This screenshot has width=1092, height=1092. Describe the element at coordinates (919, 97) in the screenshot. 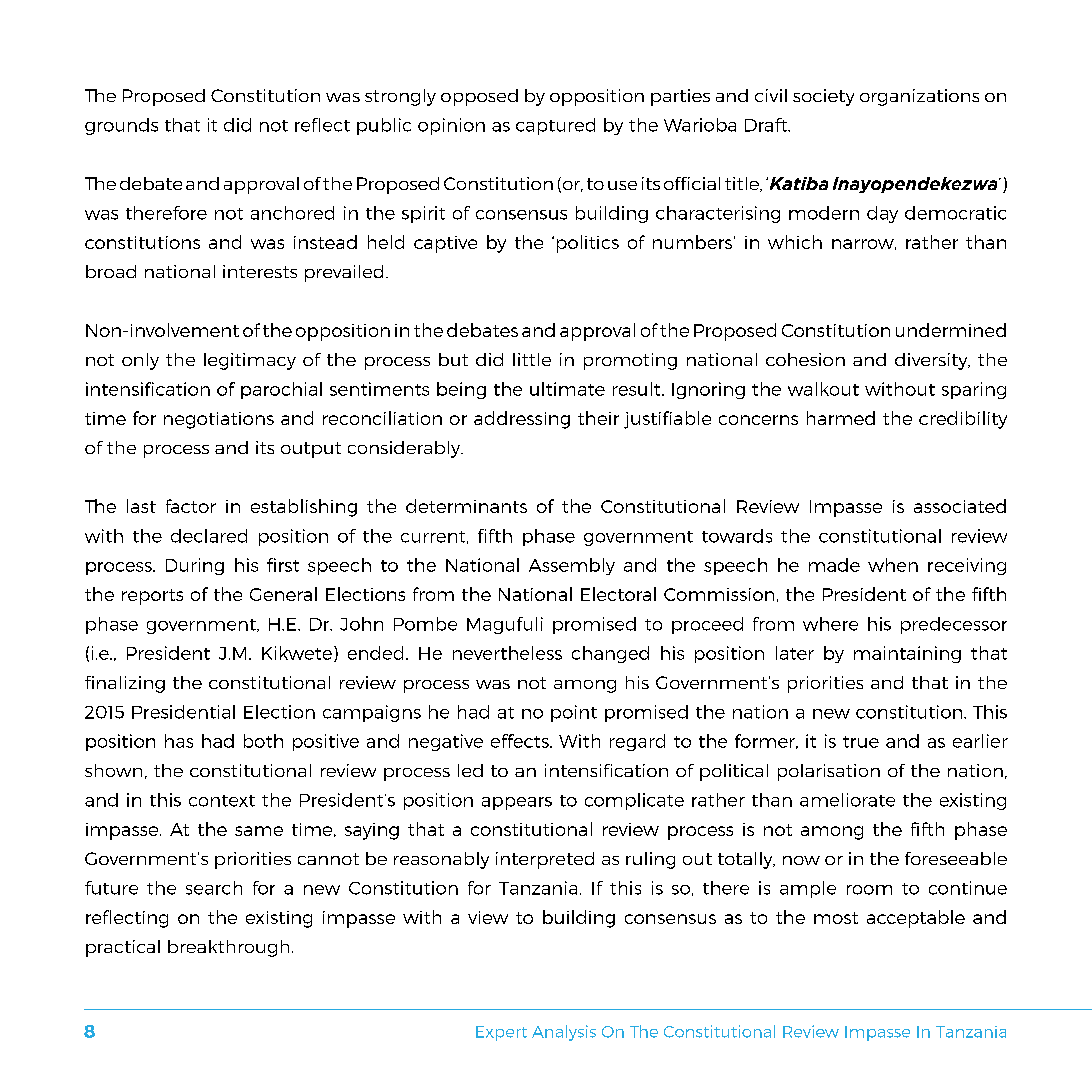

I see `organizations` at that location.
